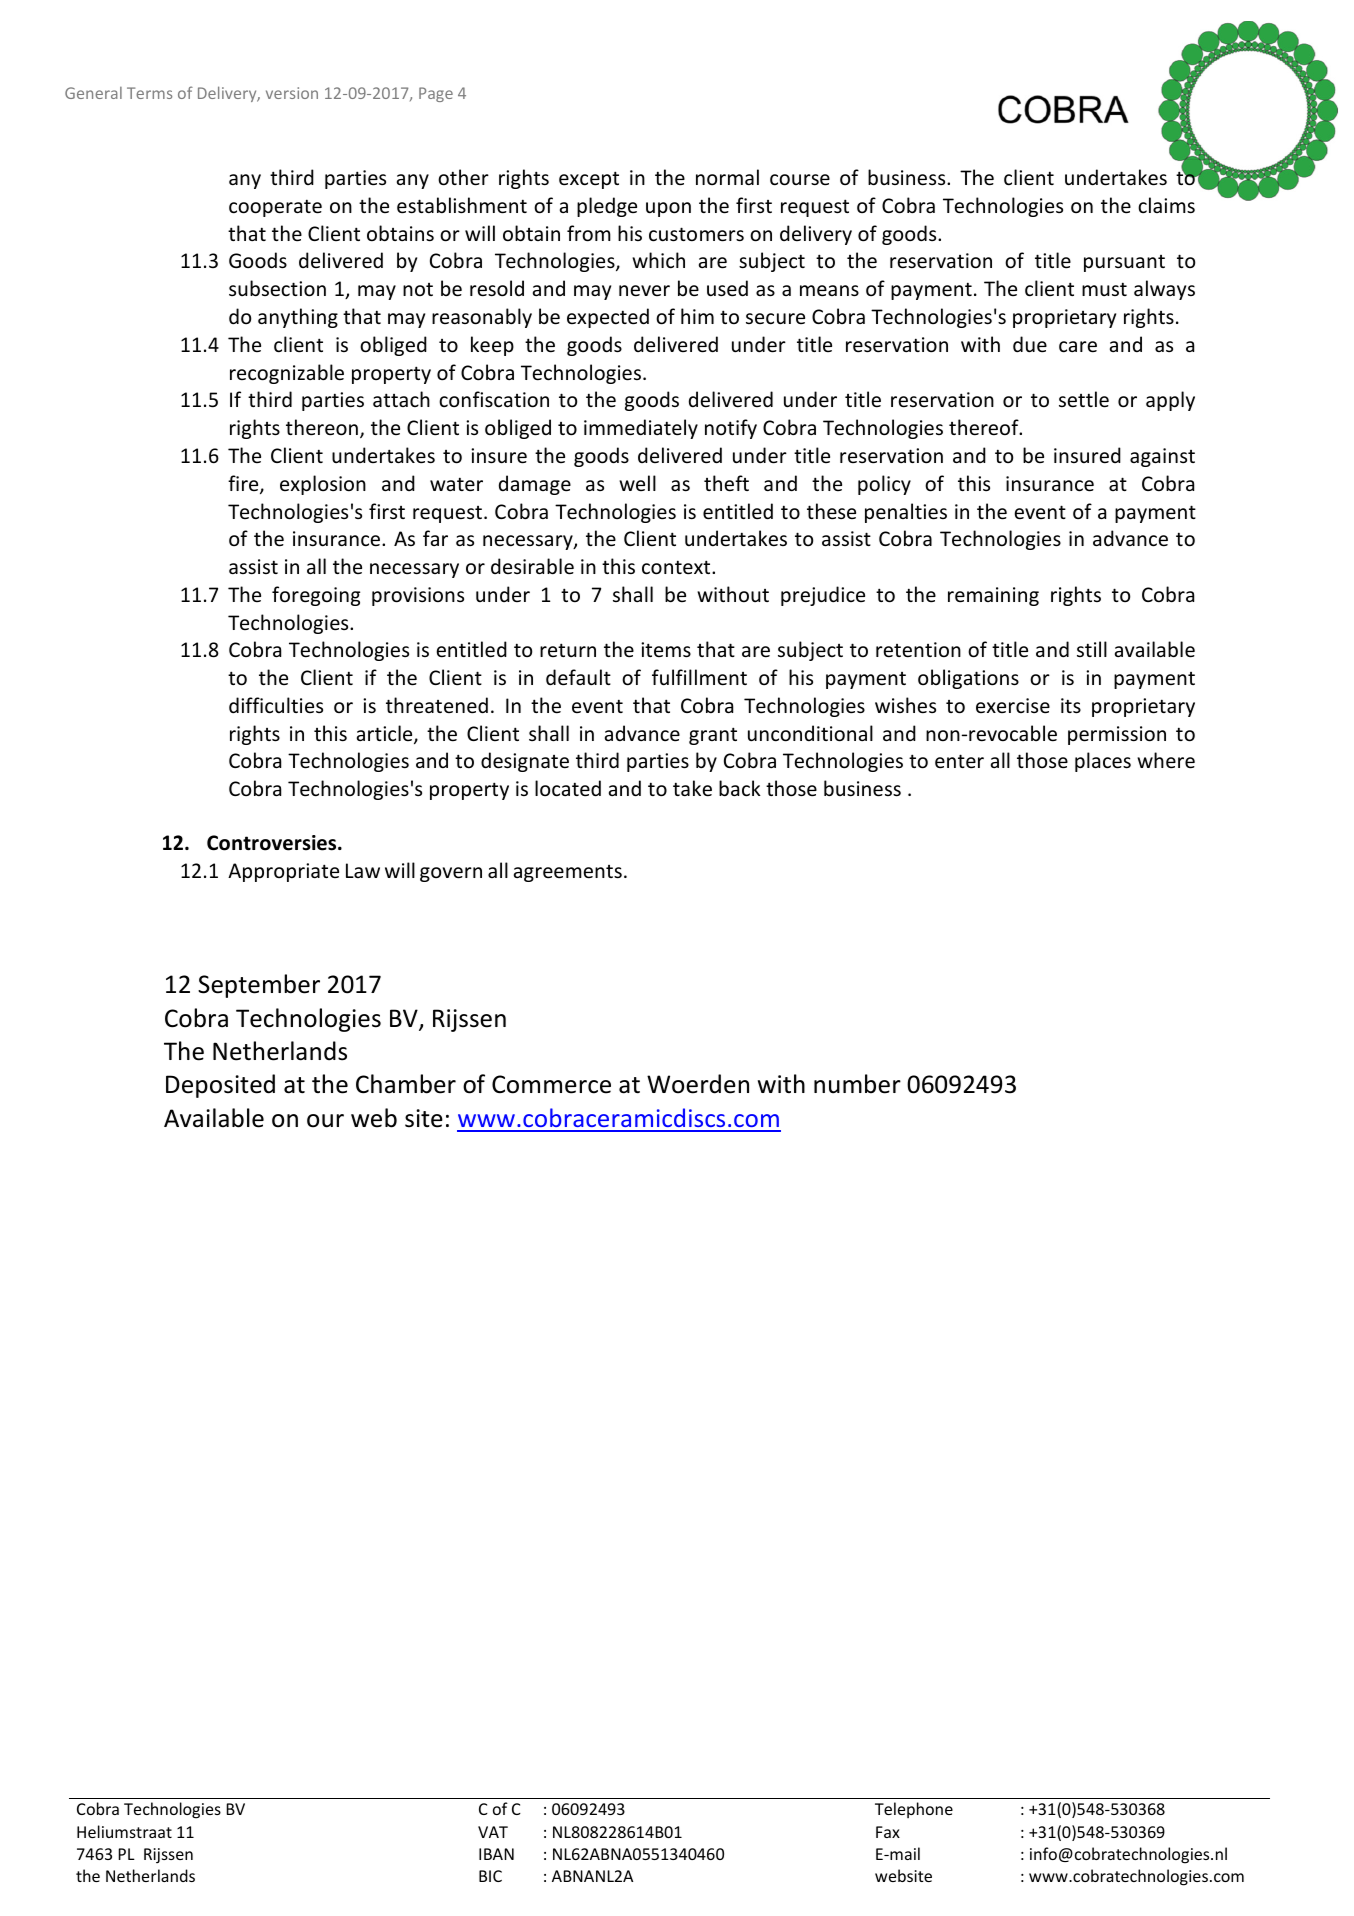  I want to click on claims, so click(1166, 205).
